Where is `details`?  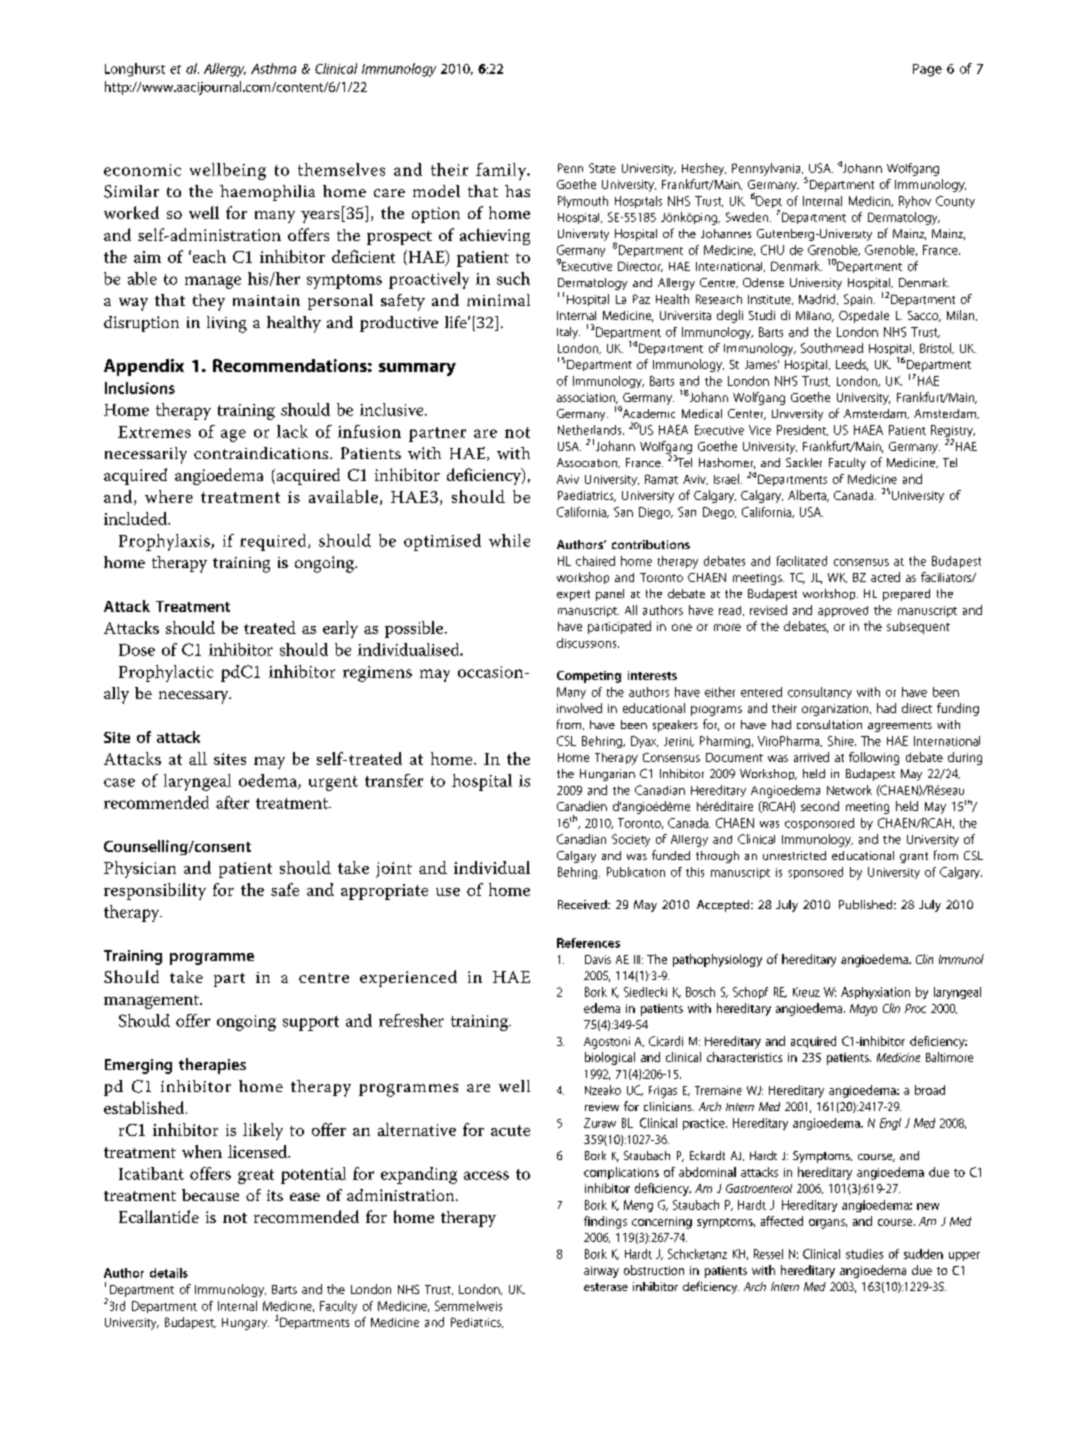 details is located at coordinates (169, 1273).
